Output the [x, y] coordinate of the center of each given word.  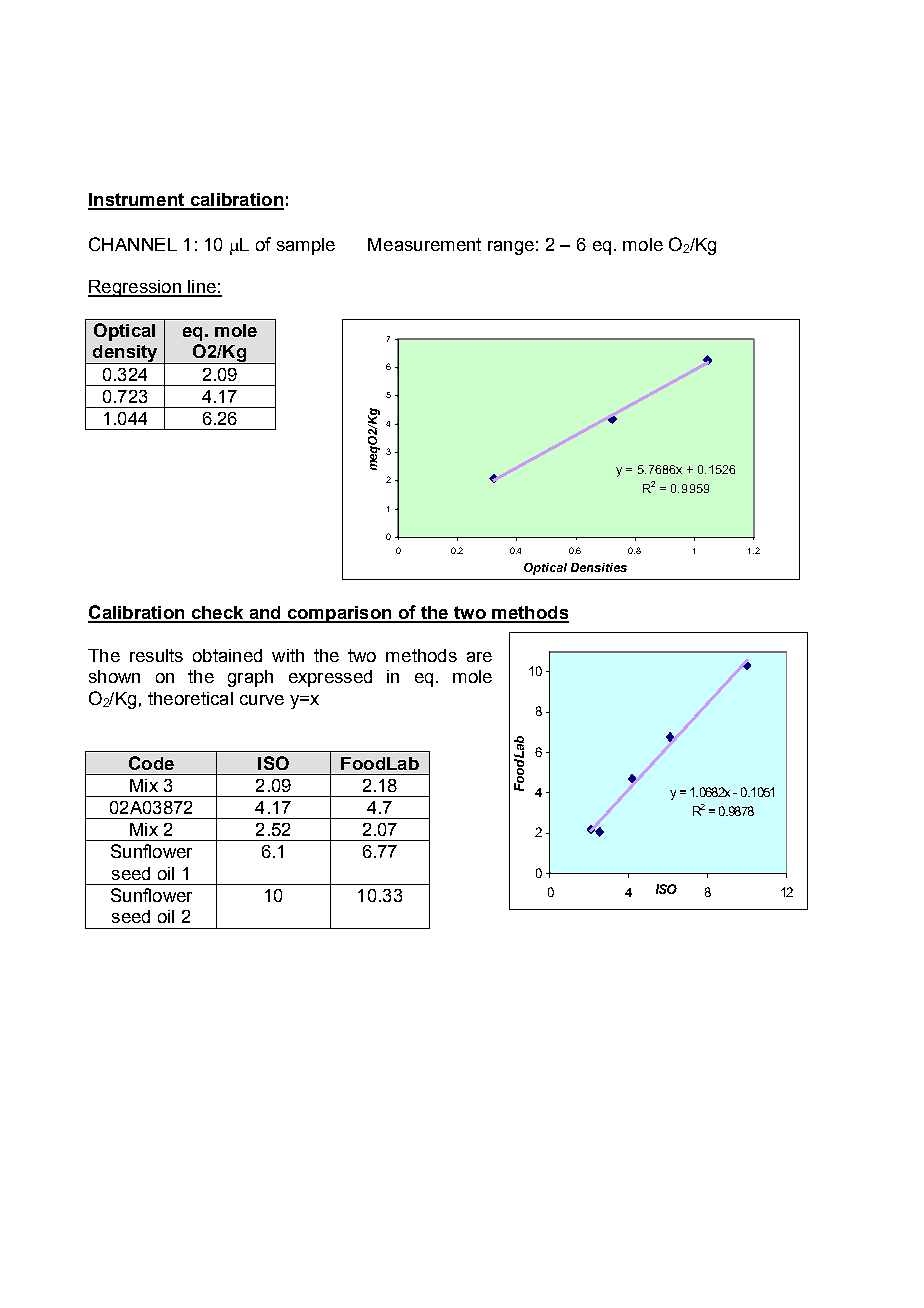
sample [306, 246]
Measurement [424, 244]
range [511, 248]
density [125, 354]
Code [151, 763]
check [217, 614]
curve [262, 700]
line [202, 288]
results [156, 655]
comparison [339, 614]
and [265, 614]
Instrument [137, 201]
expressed [330, 678]
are [479, 657]
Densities [599, 567]
